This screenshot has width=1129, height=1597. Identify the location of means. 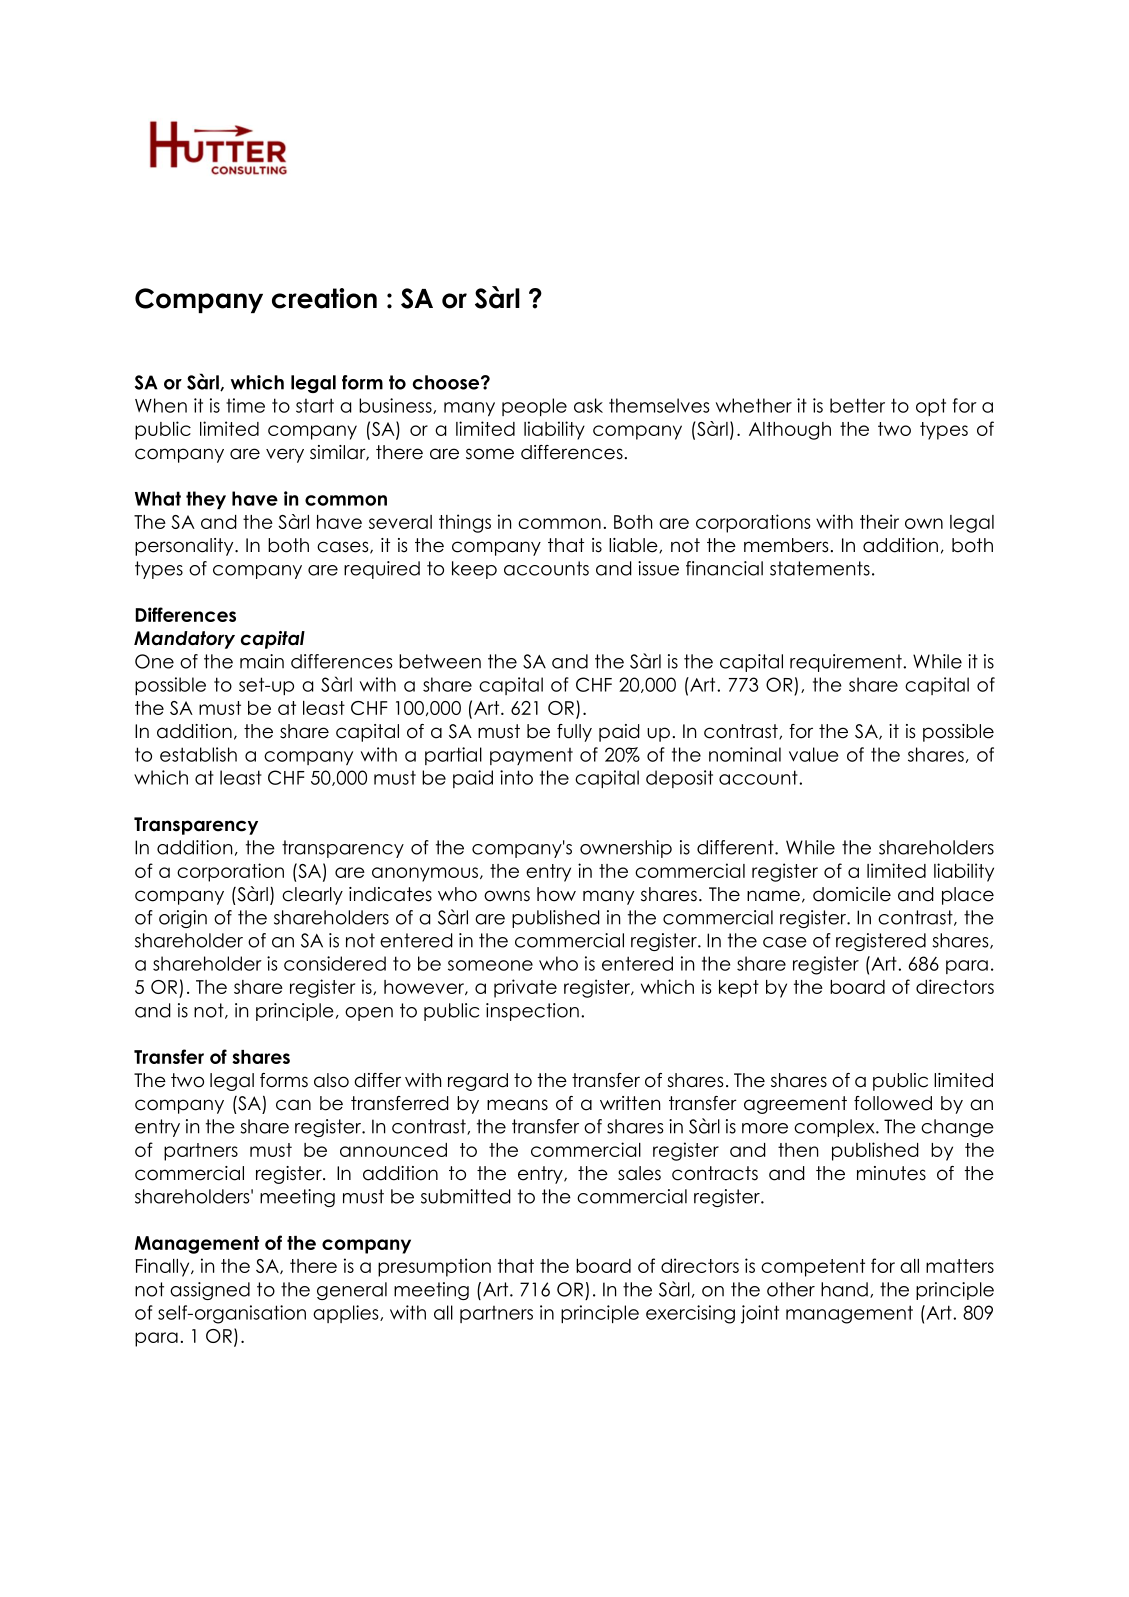
(517, 1105).
